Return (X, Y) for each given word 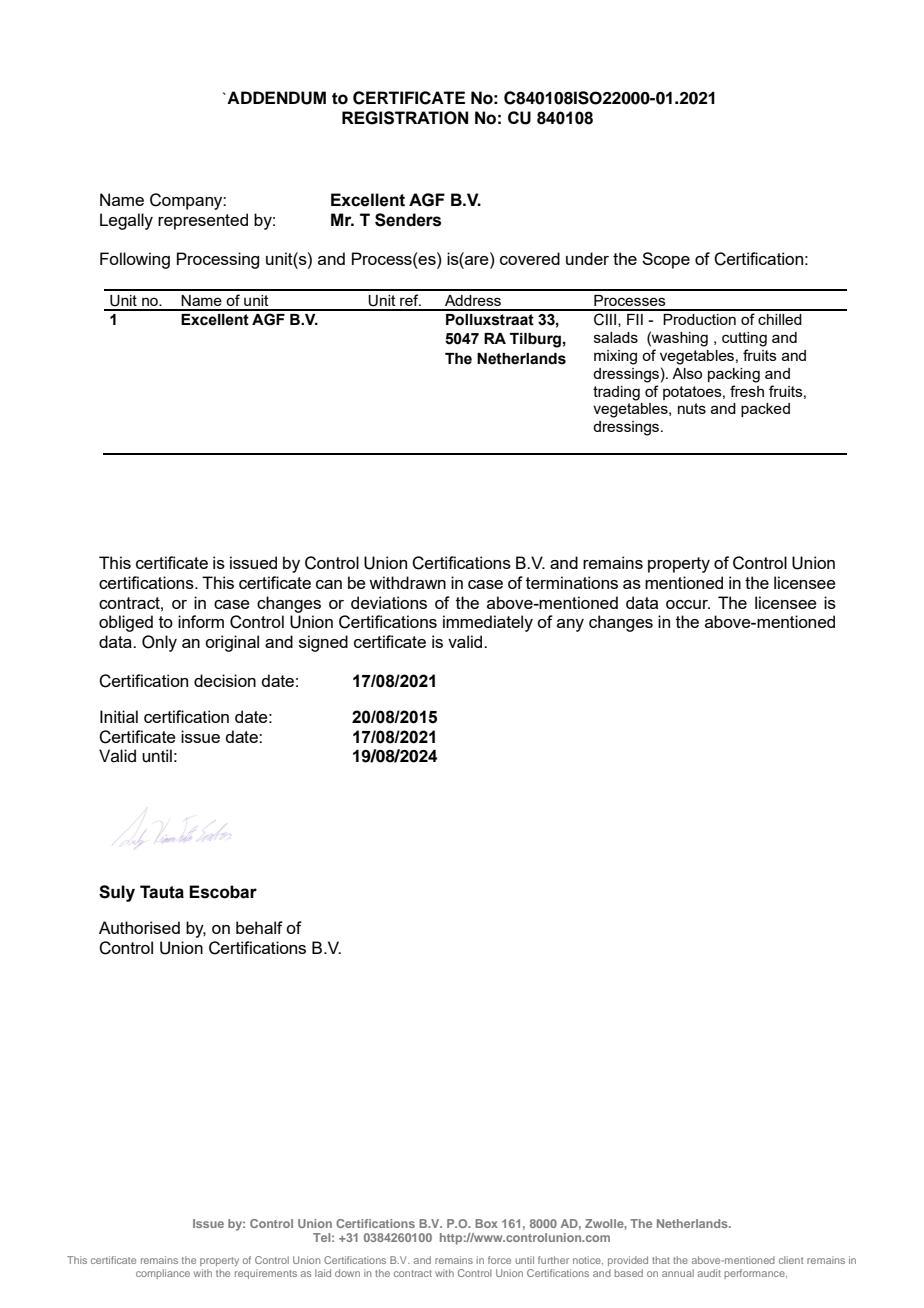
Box (486, 1223)
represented (203, 221)
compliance (163, 1274)
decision (225, 680)
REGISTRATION (405, 118)
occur (688, 604)
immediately (488, 623)
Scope (666, 260)
